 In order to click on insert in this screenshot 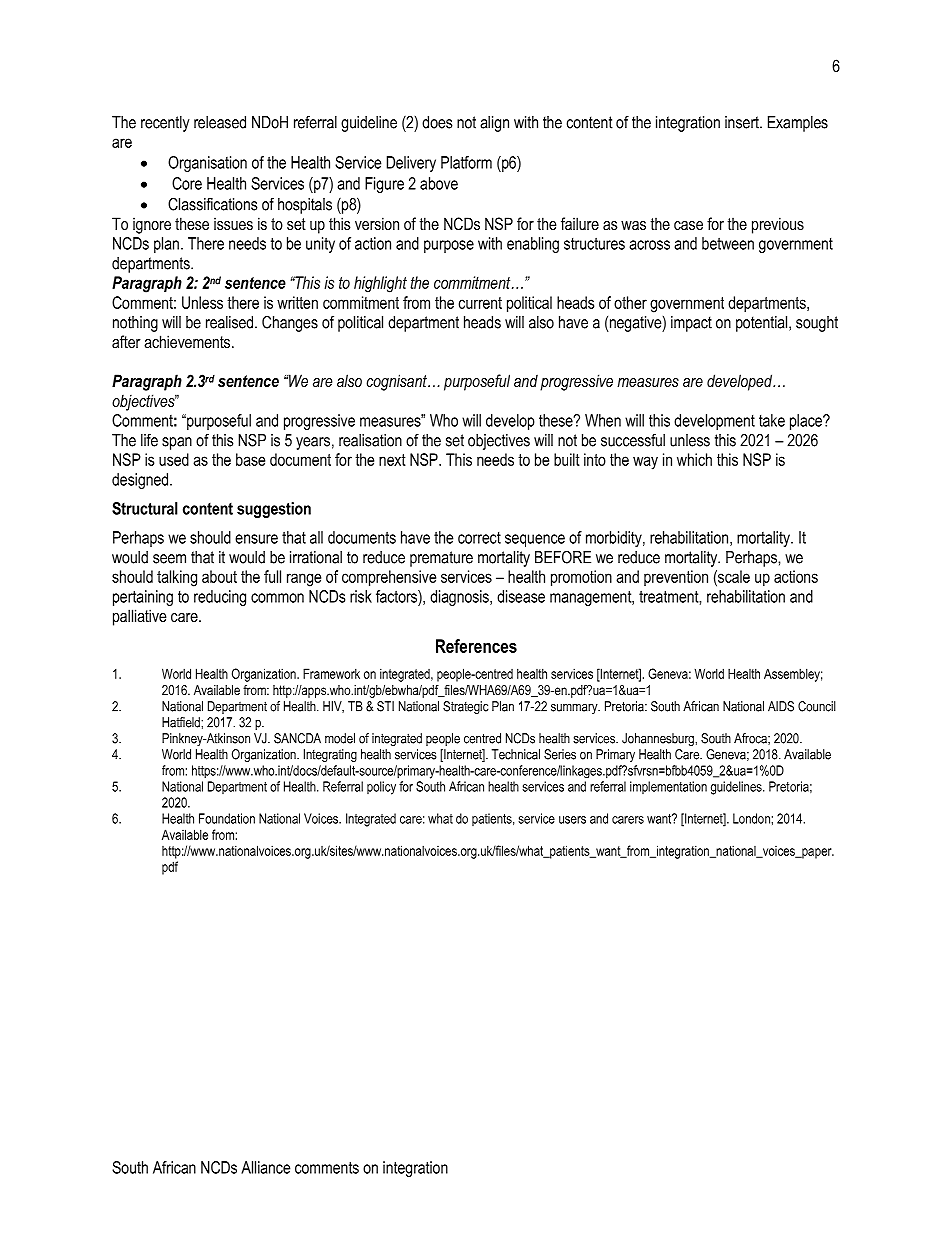, I will do `click(743, 122)`.
